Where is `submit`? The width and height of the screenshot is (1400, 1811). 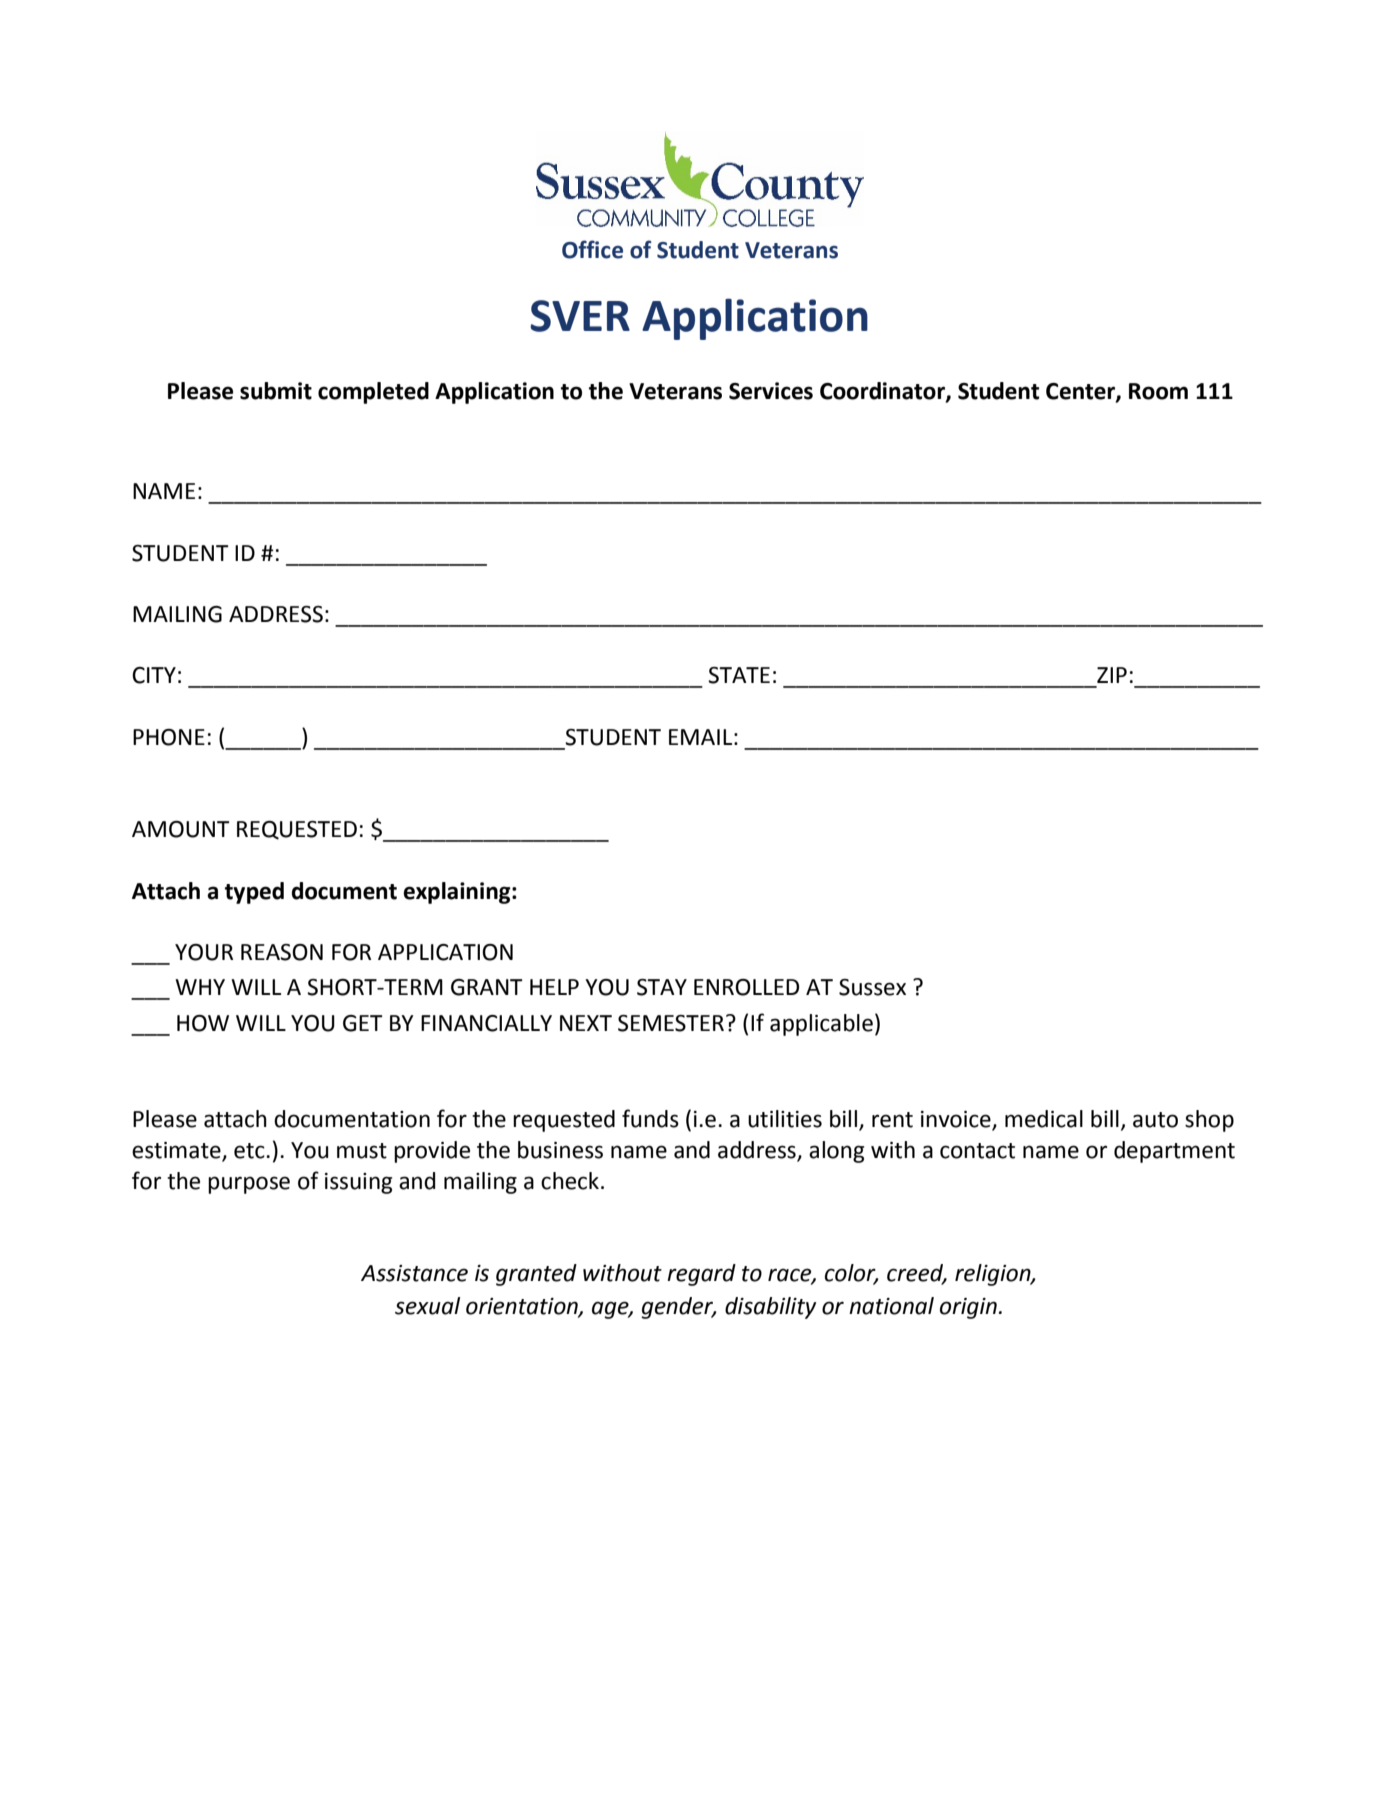
submit is located at coordinates (276, 391).
